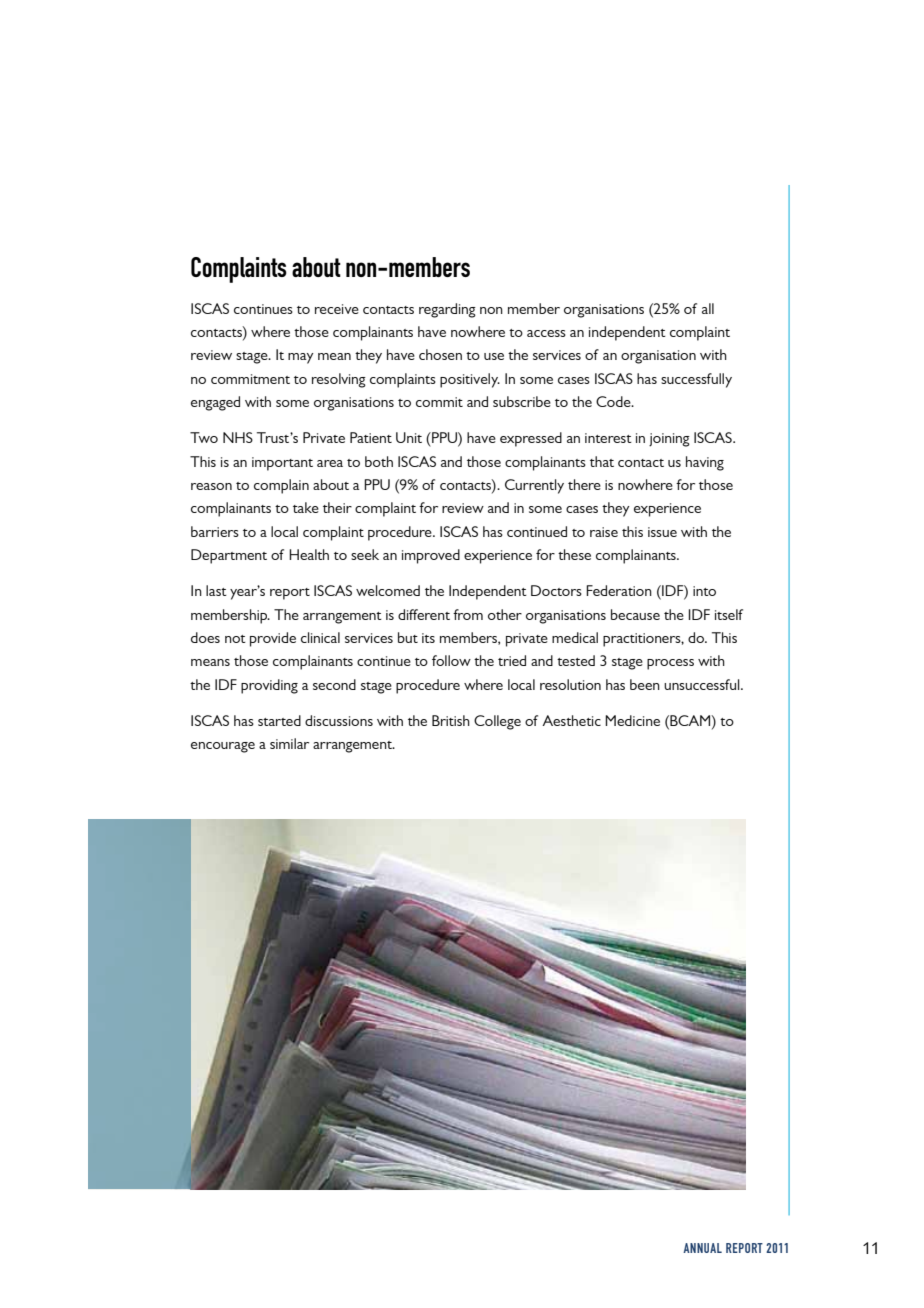 The image size is (924, 1308). What do you see at coordinates (289, 743) in the screenshot?
I see `similar` at bounding box center [289, 743].
